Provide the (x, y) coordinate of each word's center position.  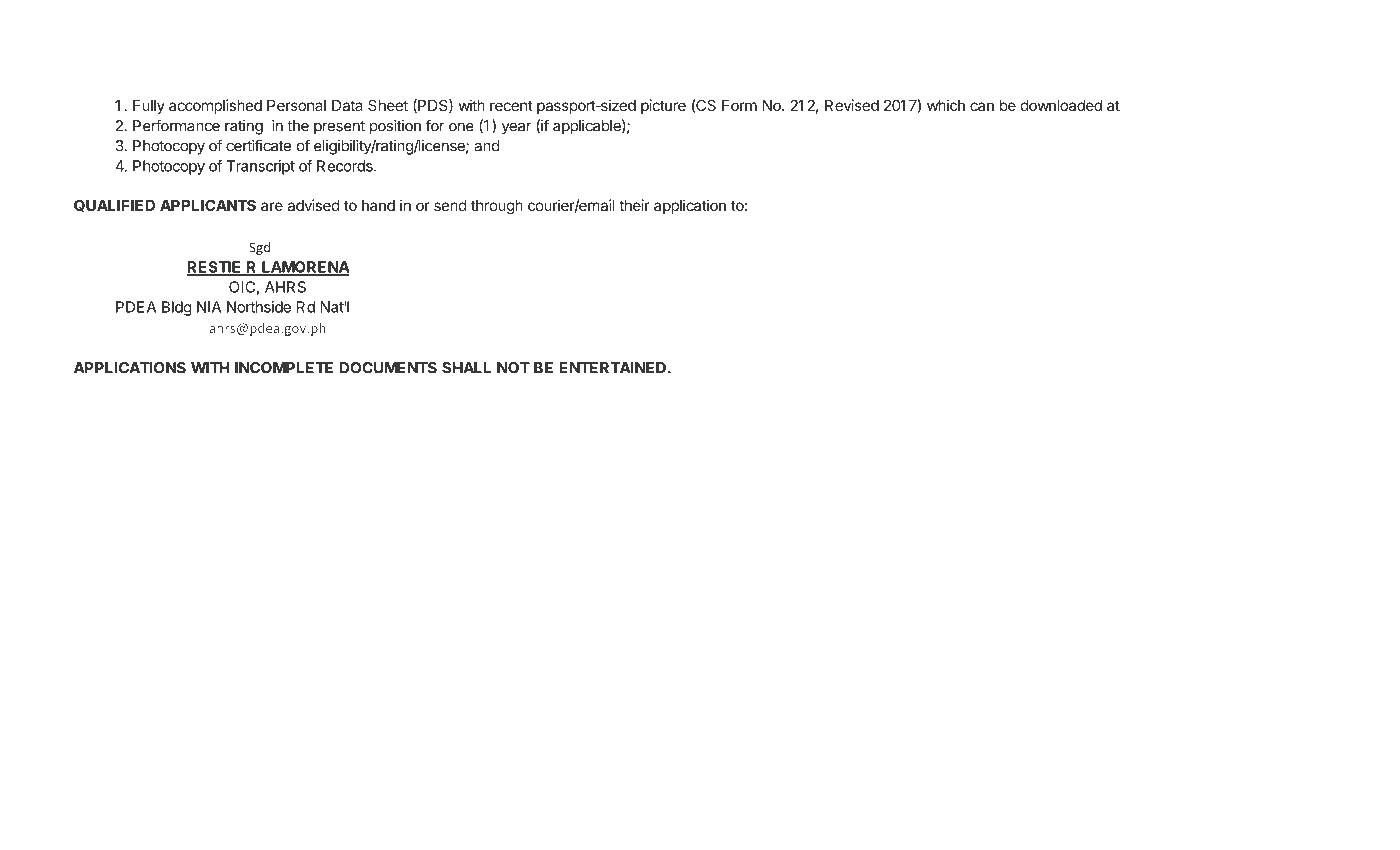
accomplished (215, 106)
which (946, 105)
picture (663, 106)
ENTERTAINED (614, 368)
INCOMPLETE (284, 368)
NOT (513, 368)
